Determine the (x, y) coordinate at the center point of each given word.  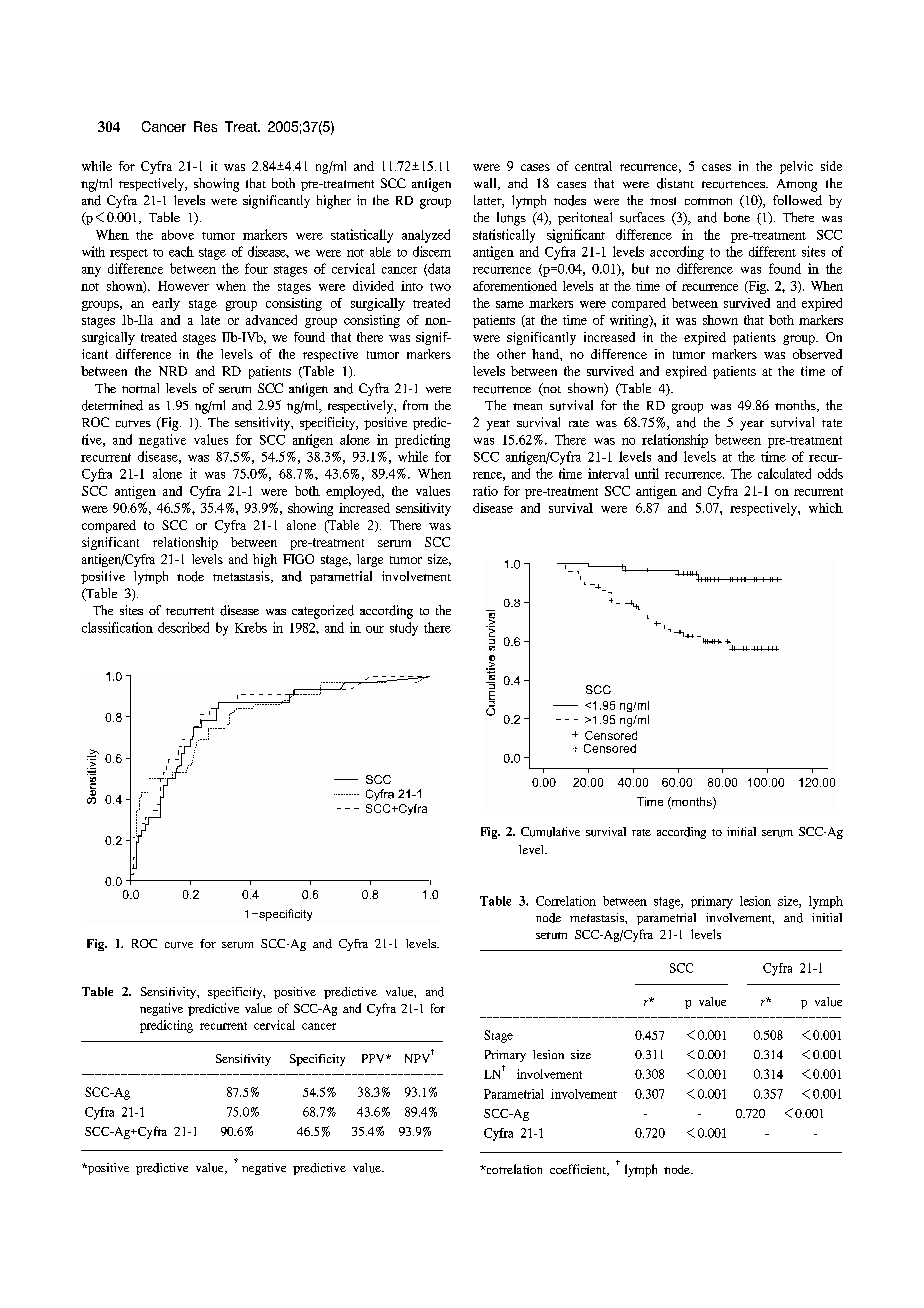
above (178, 235)
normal (140, 388)
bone (737, 217)
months (796, 406)
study (404, 629)
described (183, 627)
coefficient (579, 1170)
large (370, 560)
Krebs (251, 627)
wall (486, 184)
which (826, 508)
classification (117, 627)
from (415, 405)
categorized (323, 612)
